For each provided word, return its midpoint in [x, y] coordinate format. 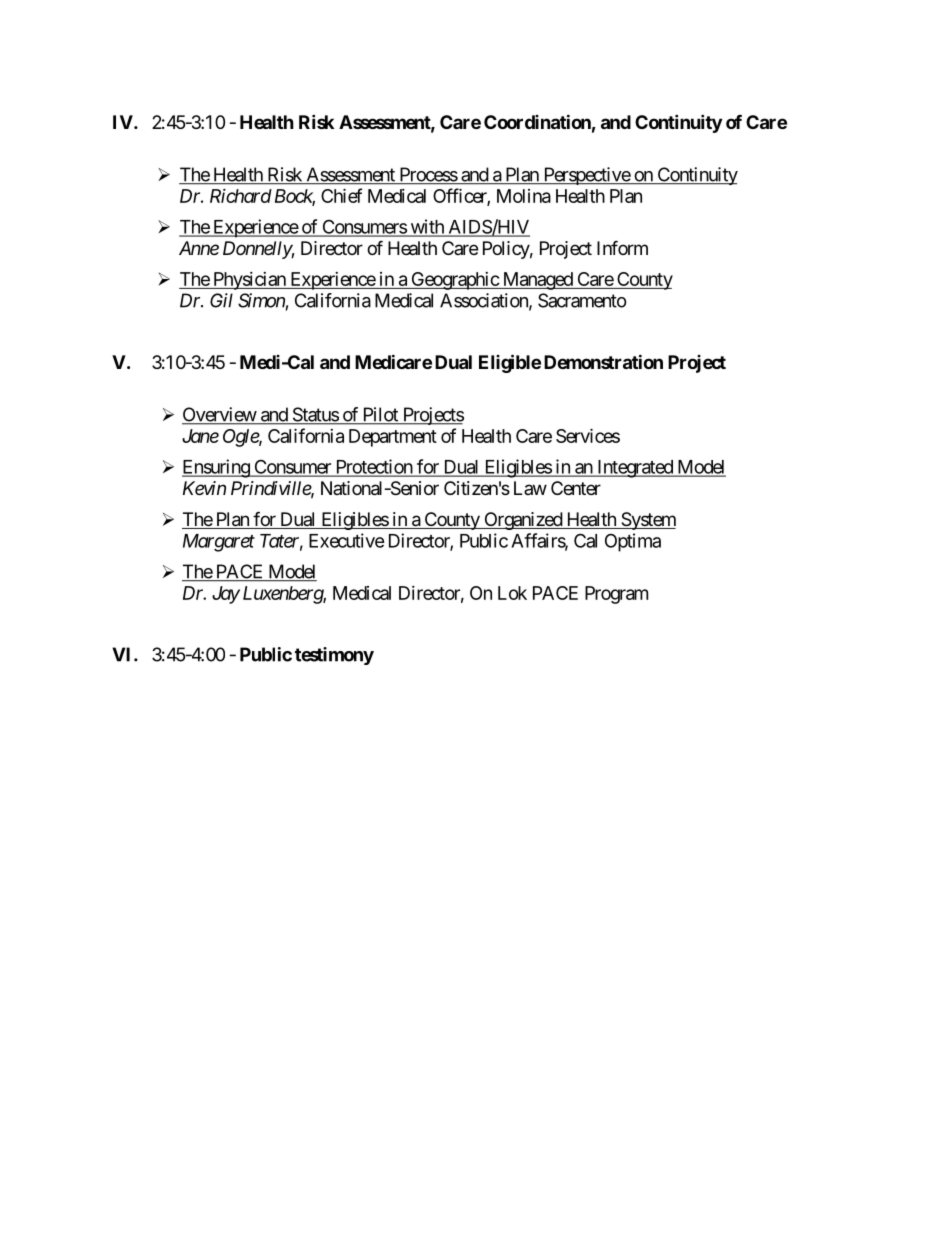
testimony [334, 656]
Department [393, 438]
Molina [524, 196]
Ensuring [216, 468]
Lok [512, 593]
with [427, 227]
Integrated [635, 469]
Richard [241, 195]
